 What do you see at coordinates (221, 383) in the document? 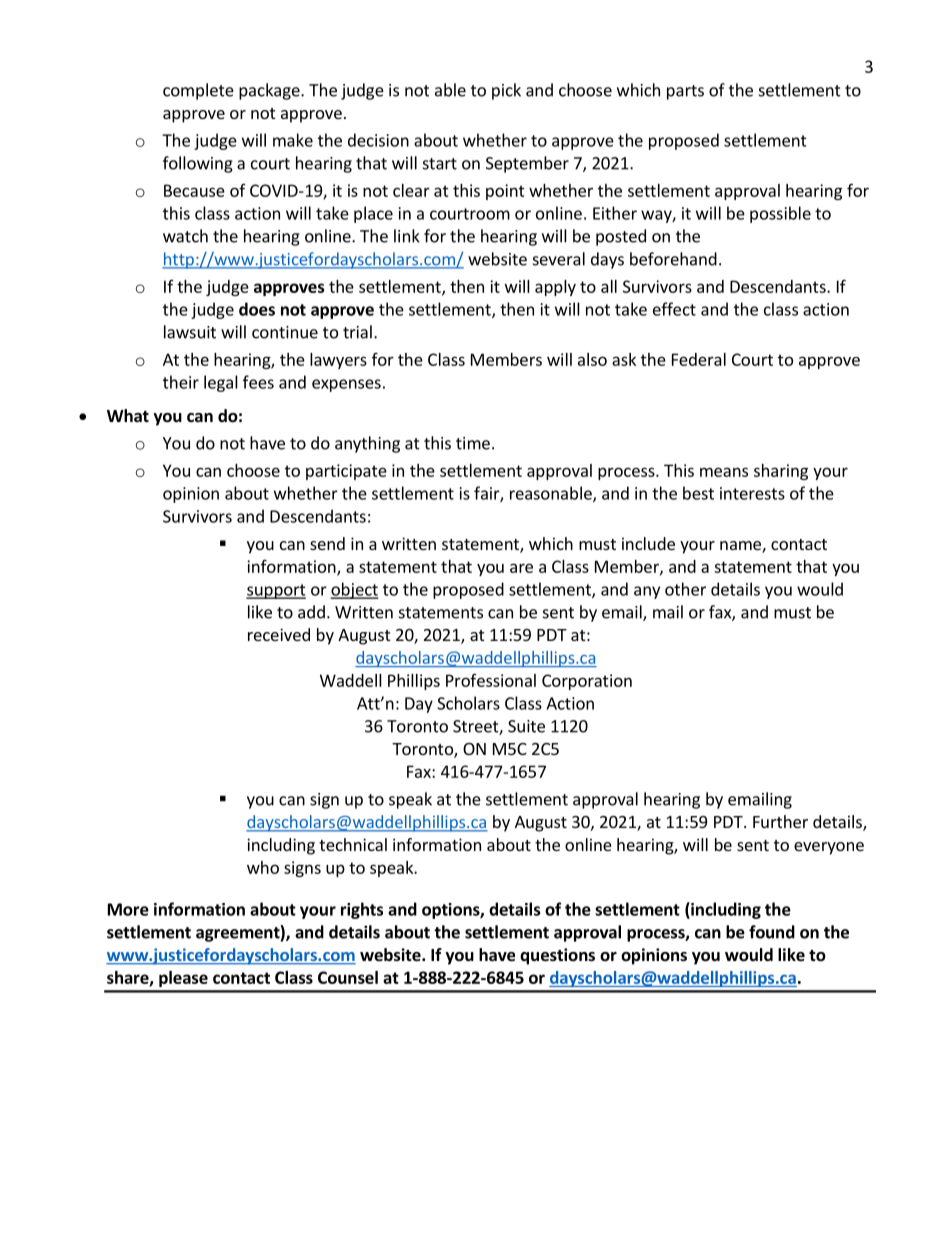
I see `legal` at bounding box center [221, 383].
